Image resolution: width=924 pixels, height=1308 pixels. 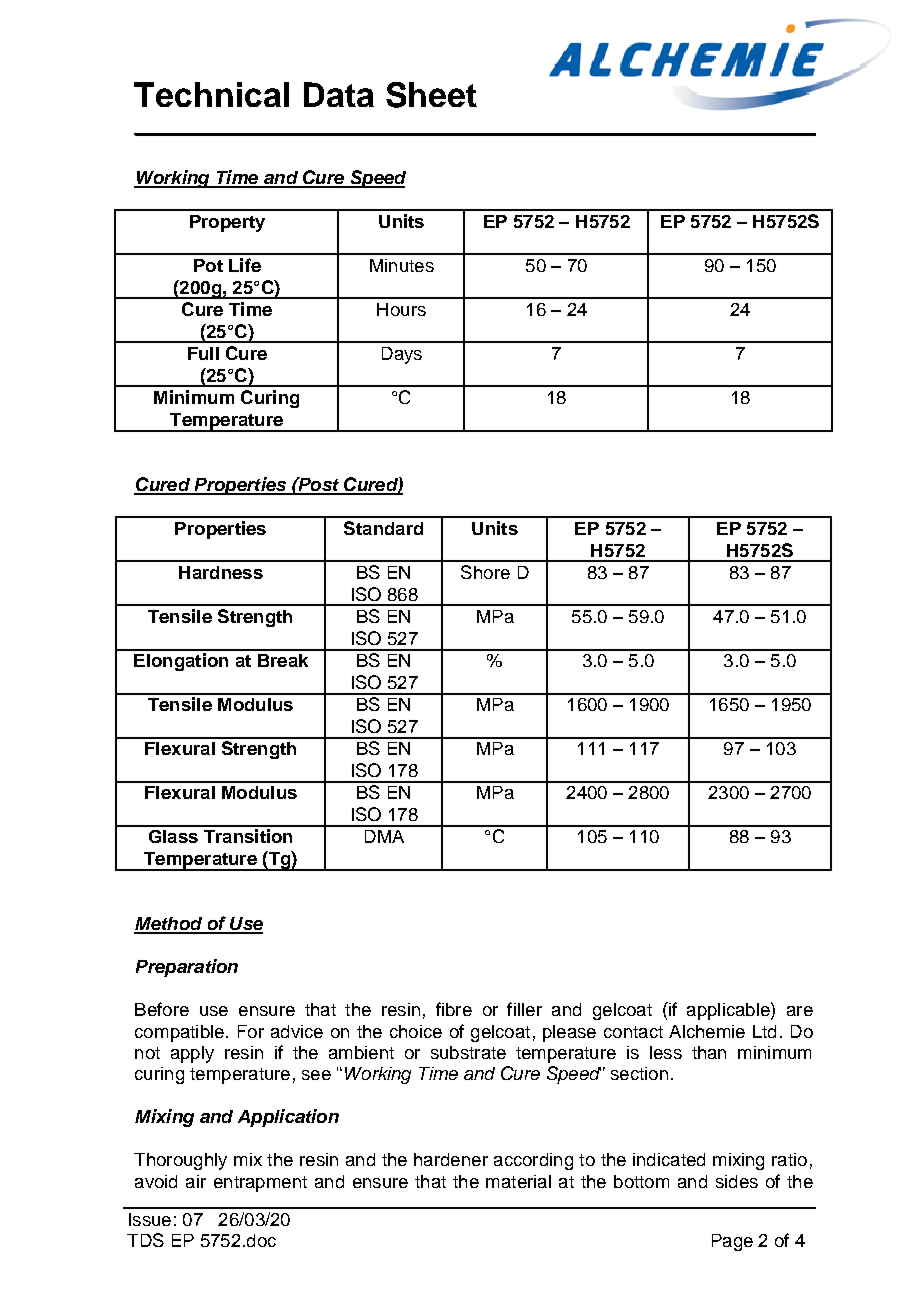 What do you see at coordinates (431, 95) in the document?
I see `Sheet` at bounding box center [431, 95].
